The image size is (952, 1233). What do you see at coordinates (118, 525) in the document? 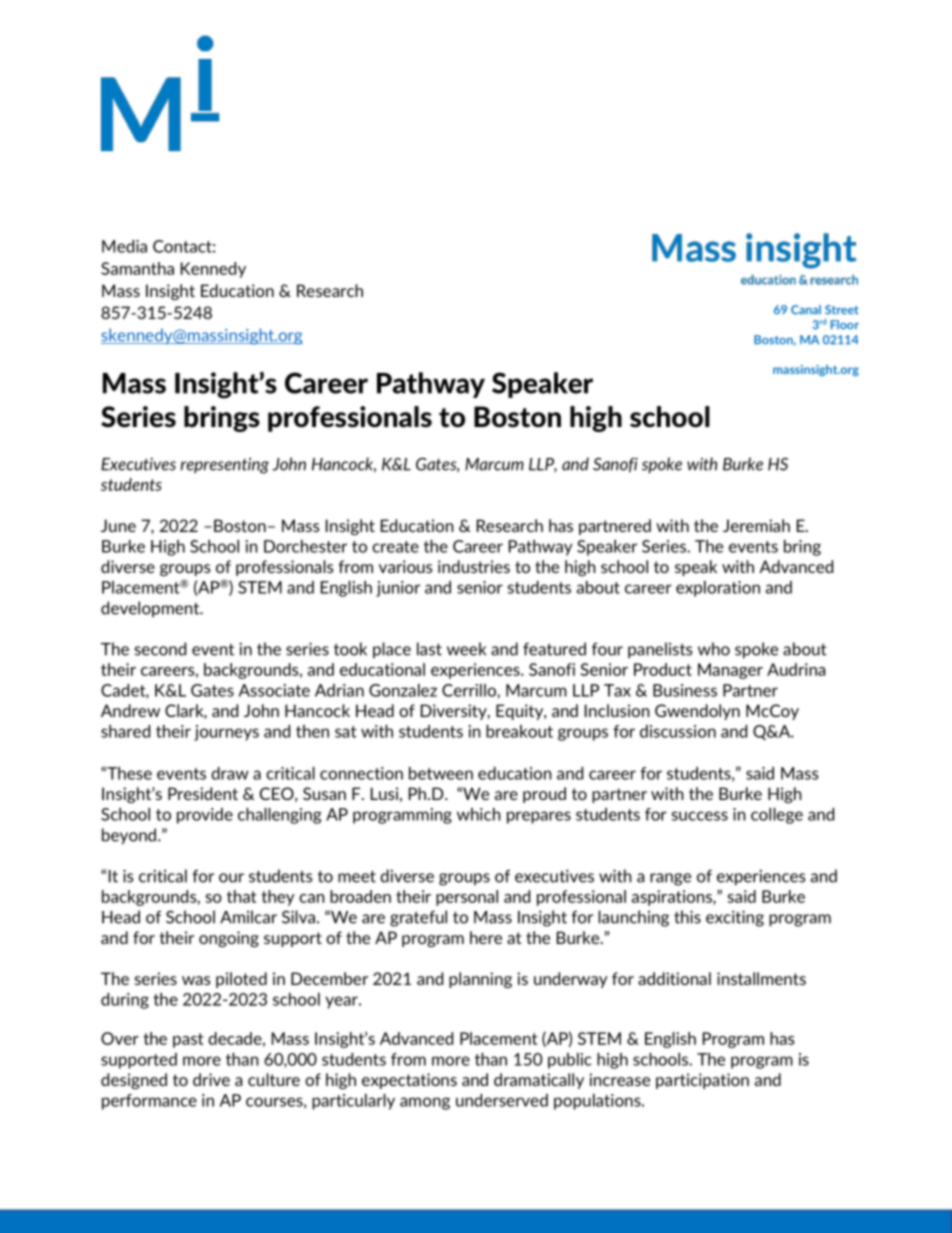
I see `June` at bounding box center [118, 525].
